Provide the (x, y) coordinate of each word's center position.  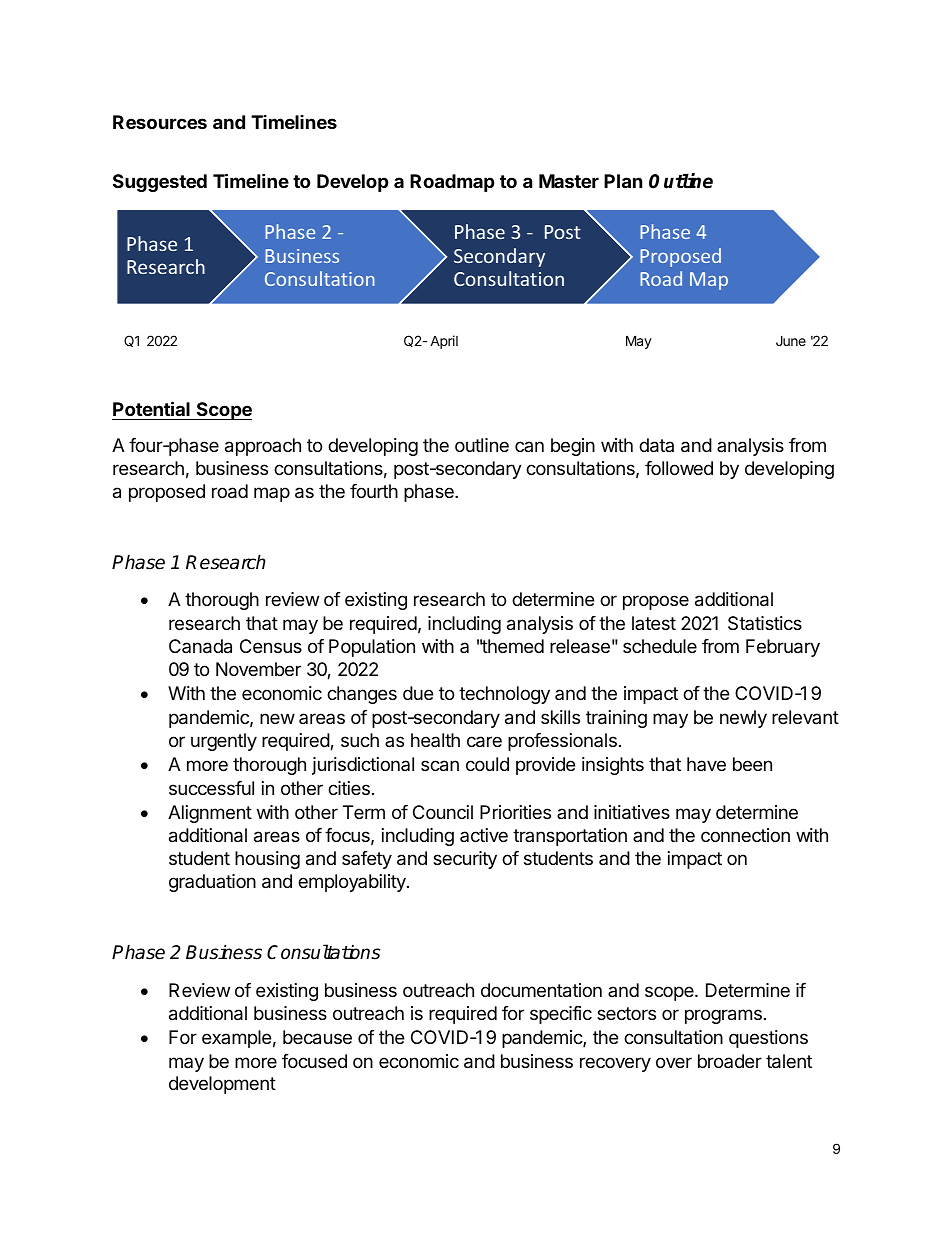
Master (569, 181)
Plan (623, 181)
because (317, 1037)
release (580, 646)
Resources (160, 122)
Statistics (765, 623)
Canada (200, 646)
